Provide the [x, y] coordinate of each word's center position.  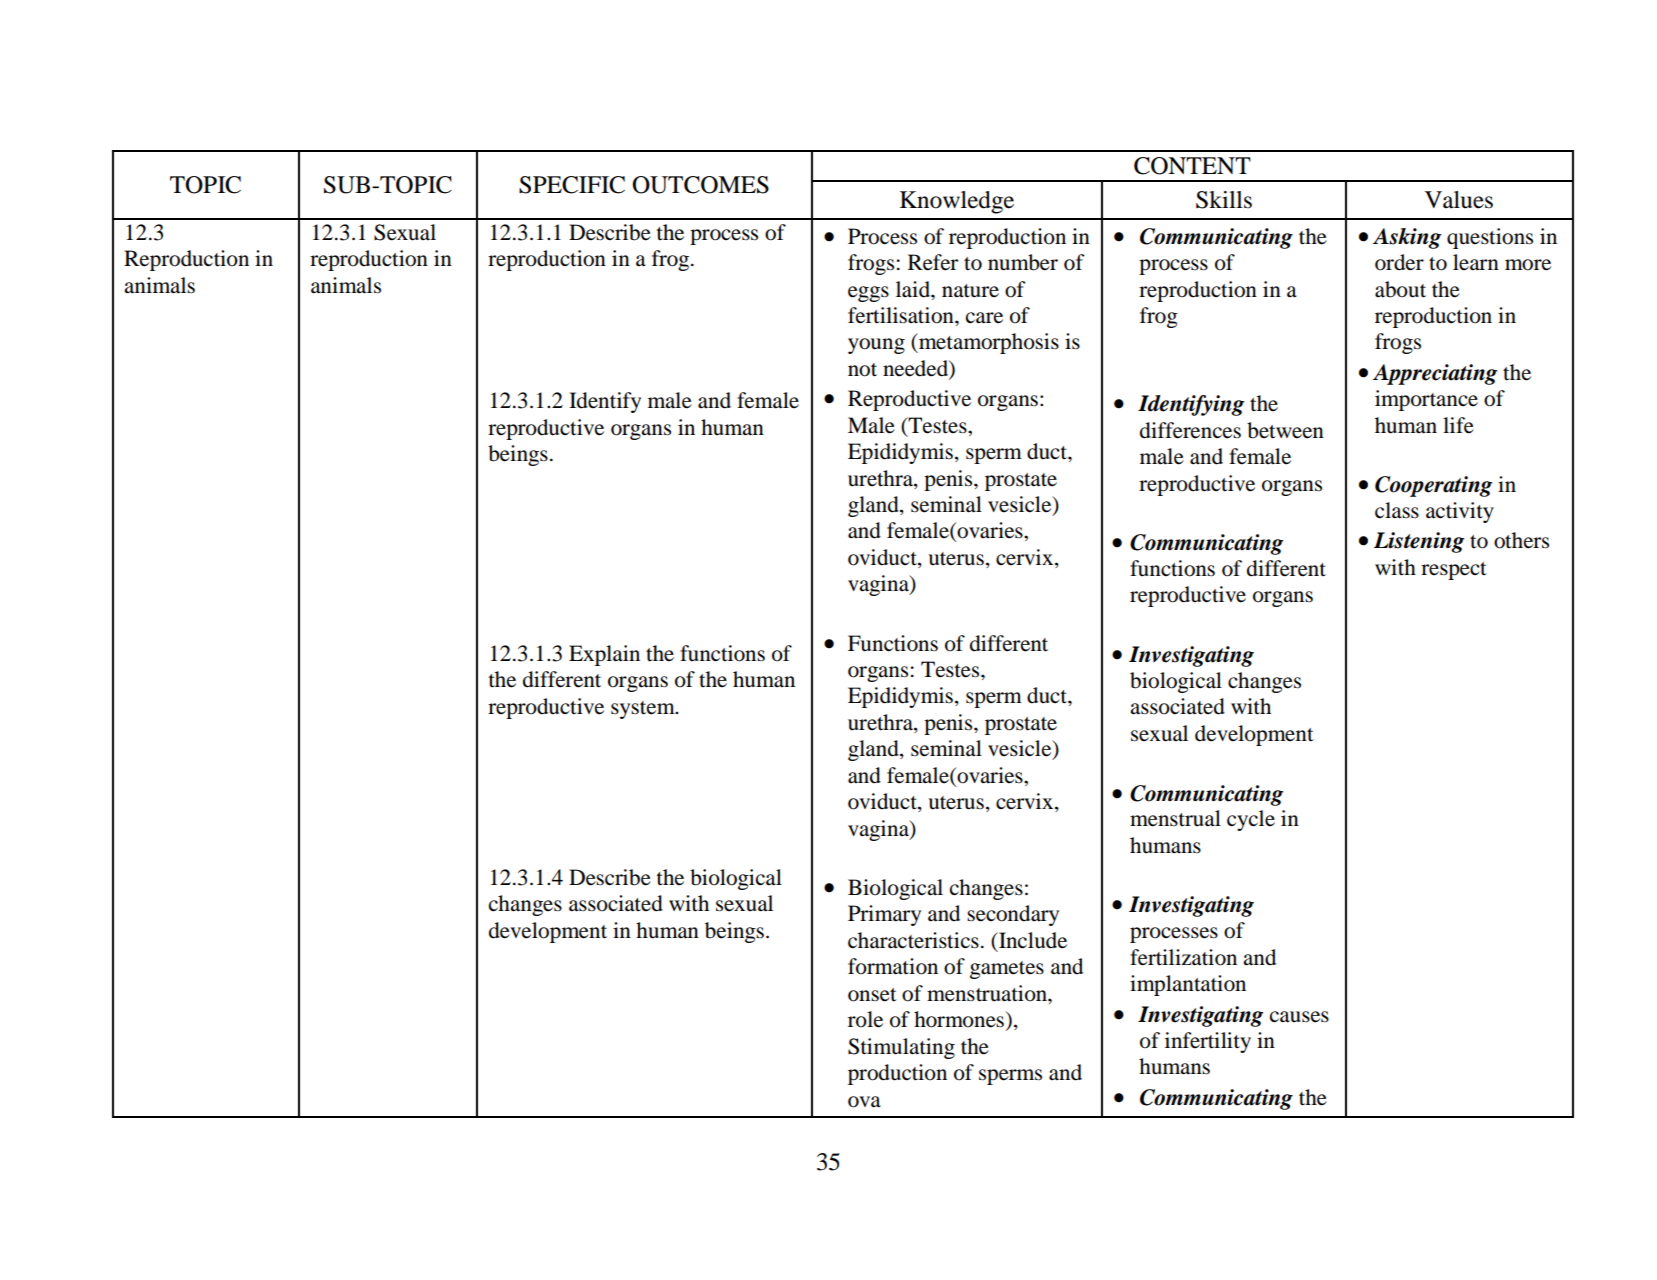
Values [1459, 200]
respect [1454, 571]
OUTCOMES [700, 185]
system [644, 710]
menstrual [1175, 818]
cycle [1251, 820]
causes [1299, 1017]
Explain [604, 655]
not [862, 370]
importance [1426, 400]
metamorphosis [988, 343]
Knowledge [957, 202]
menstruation [988, 993]
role [865, 1019]
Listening [1419, 542]
